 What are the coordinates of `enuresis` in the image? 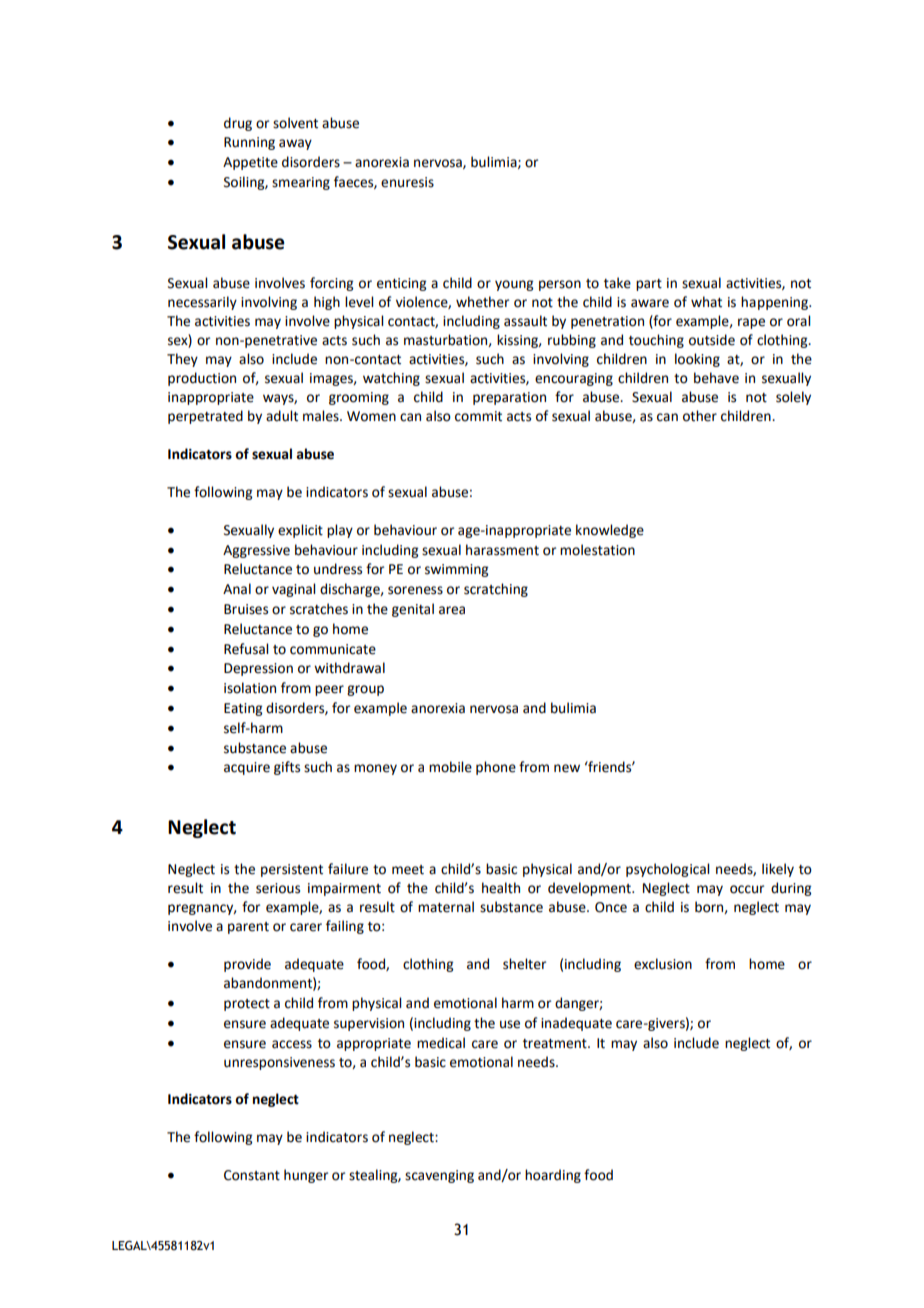 It's located at (407, 182).
